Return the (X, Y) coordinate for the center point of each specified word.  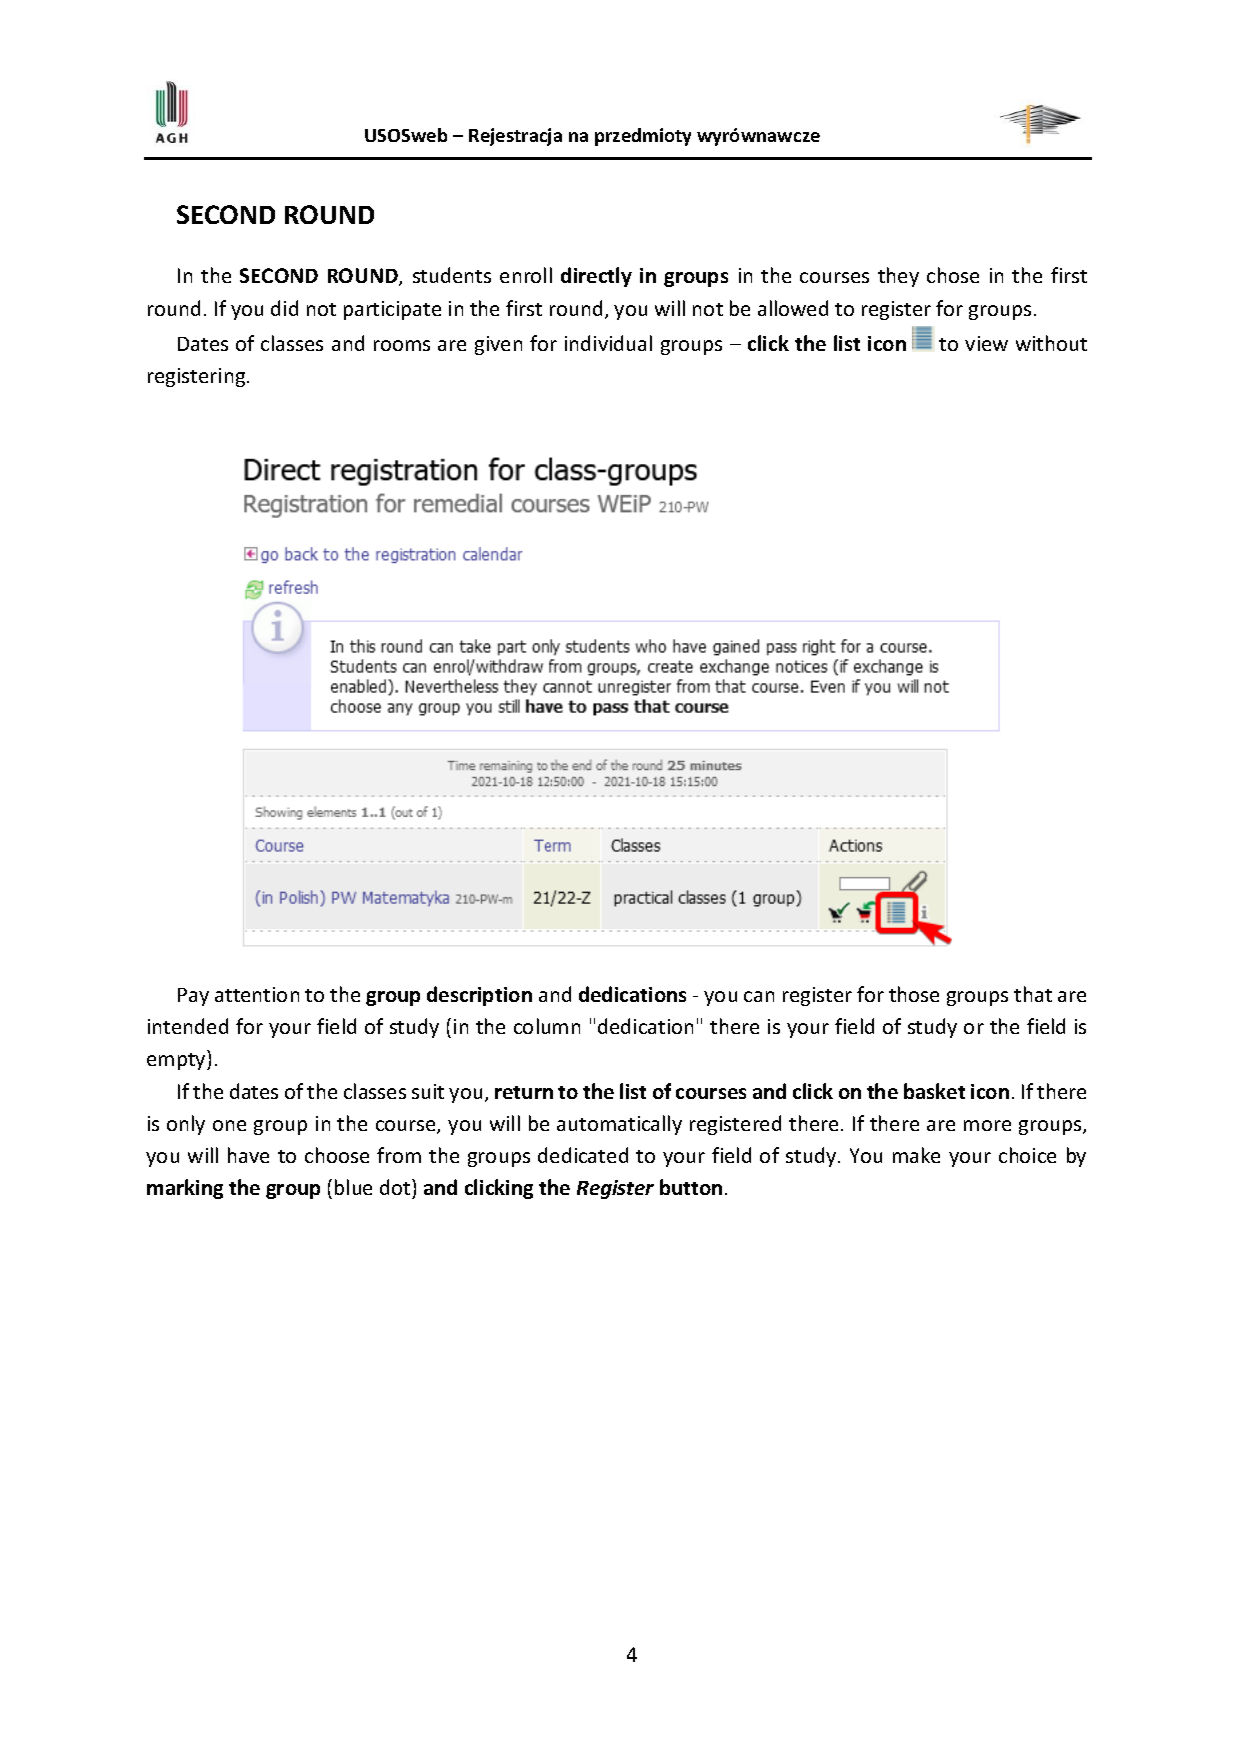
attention (257, 994)
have (248, 1155)
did (284, 308)
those (914, 994)
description (479, 996)
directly (596, 277)
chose (953, 275)
